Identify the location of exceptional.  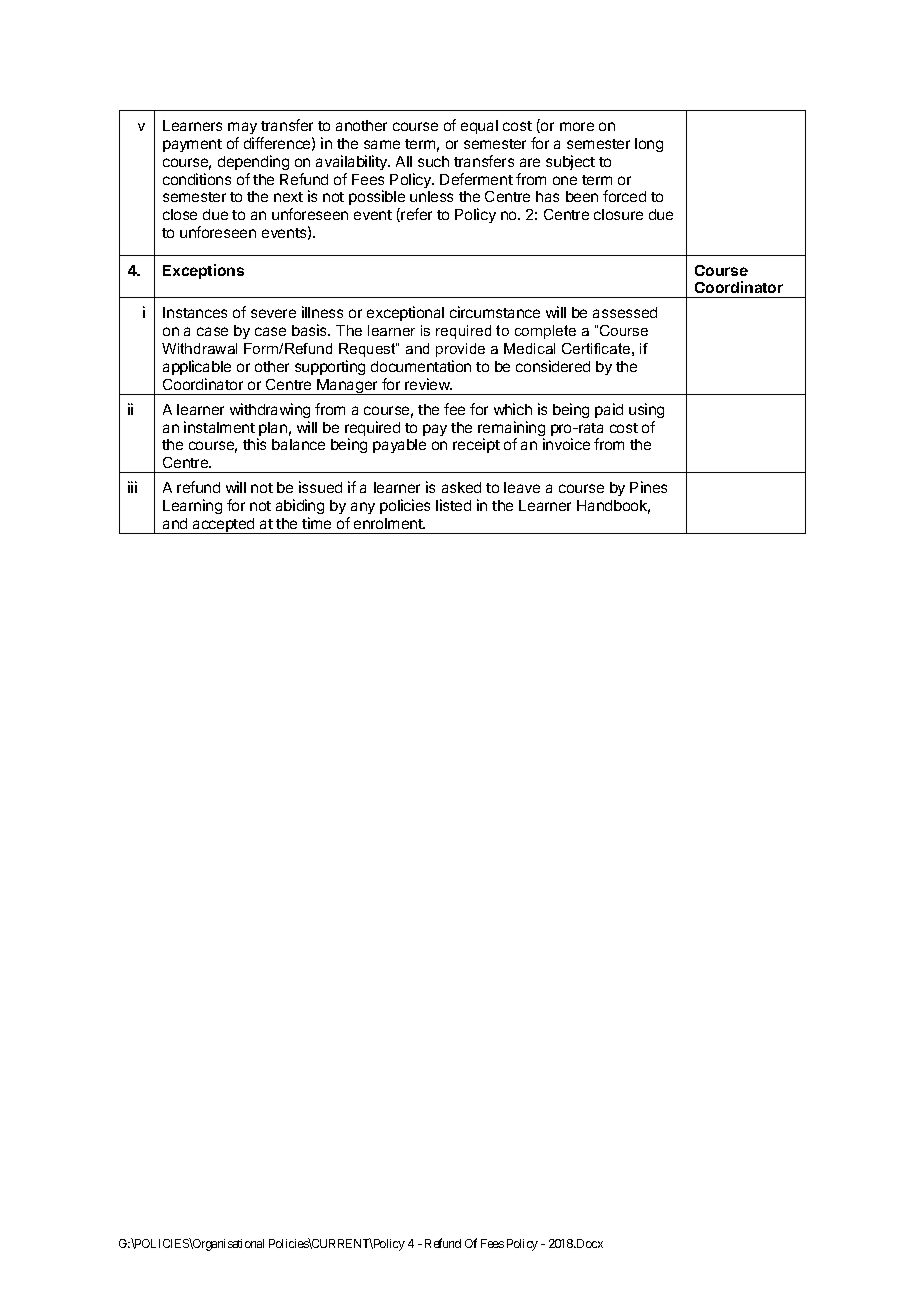
(405, 313).
